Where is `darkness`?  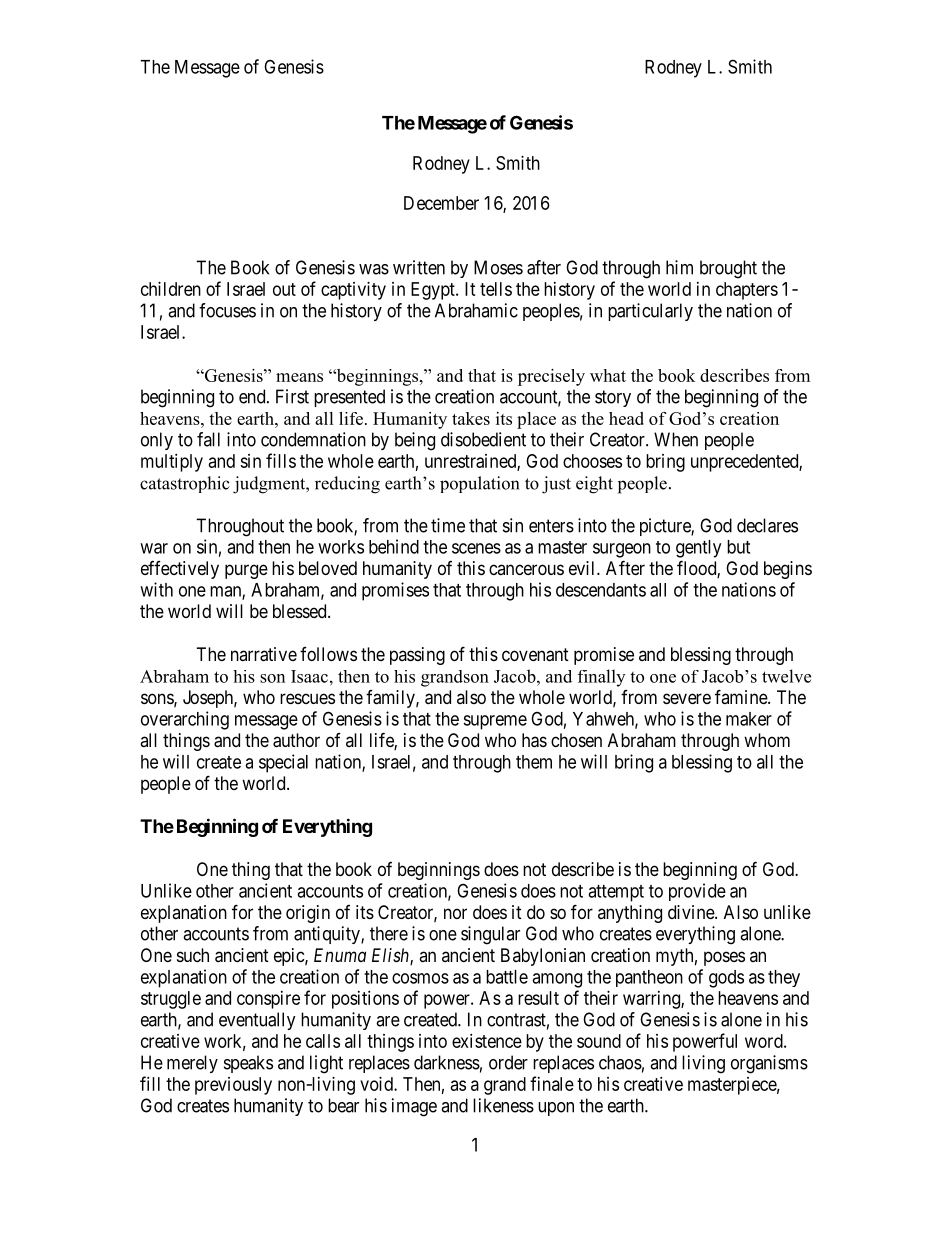
darkness is located at coordinates (447, 1062).
